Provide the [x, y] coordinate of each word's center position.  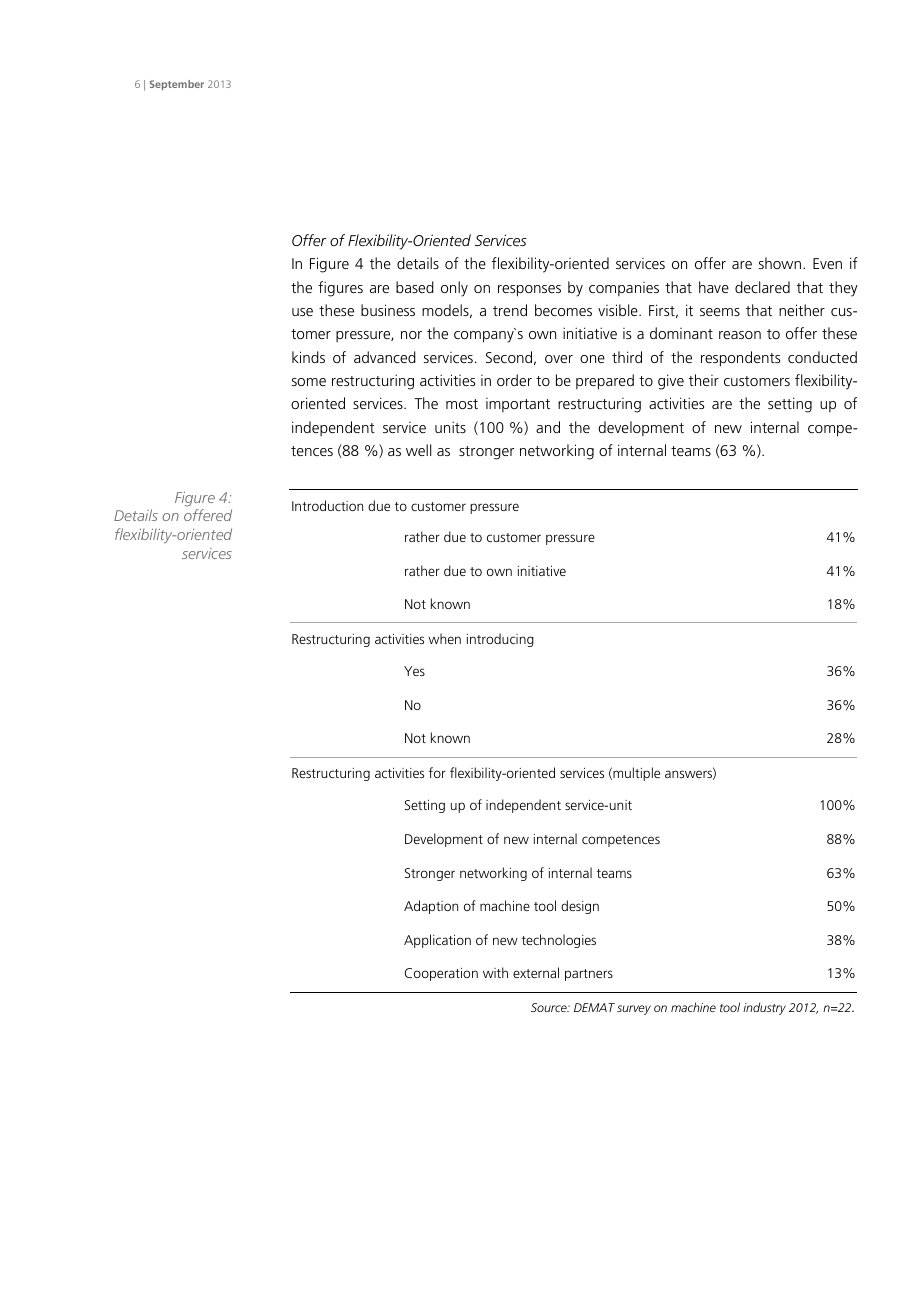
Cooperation [441, 974]
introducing [500, 640]
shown [780, 263]
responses [529, 291]
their [704, 380]
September [177, 85]
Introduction [327, 505]
